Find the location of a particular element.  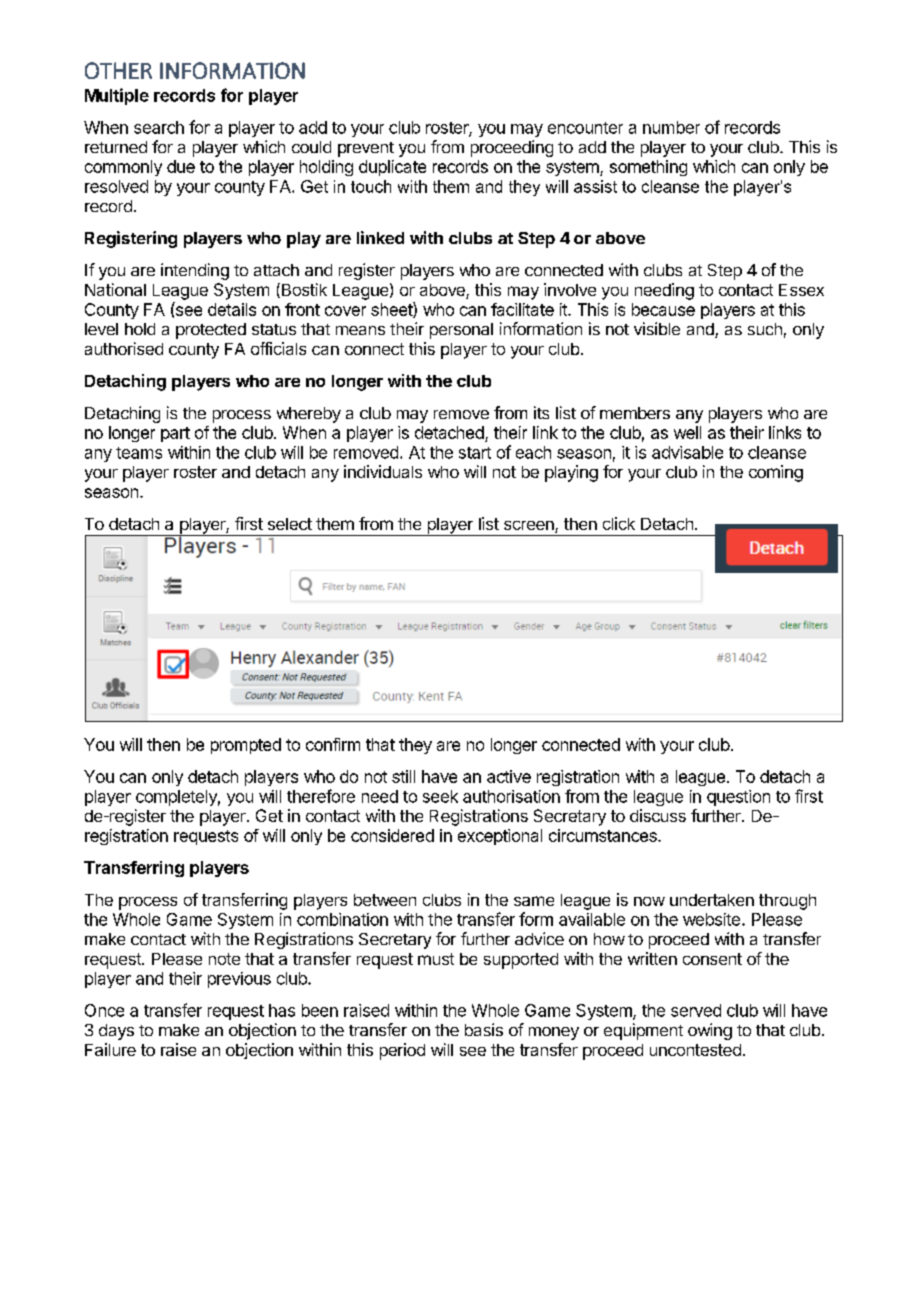

prompted is located at coordinates (246, 746).
